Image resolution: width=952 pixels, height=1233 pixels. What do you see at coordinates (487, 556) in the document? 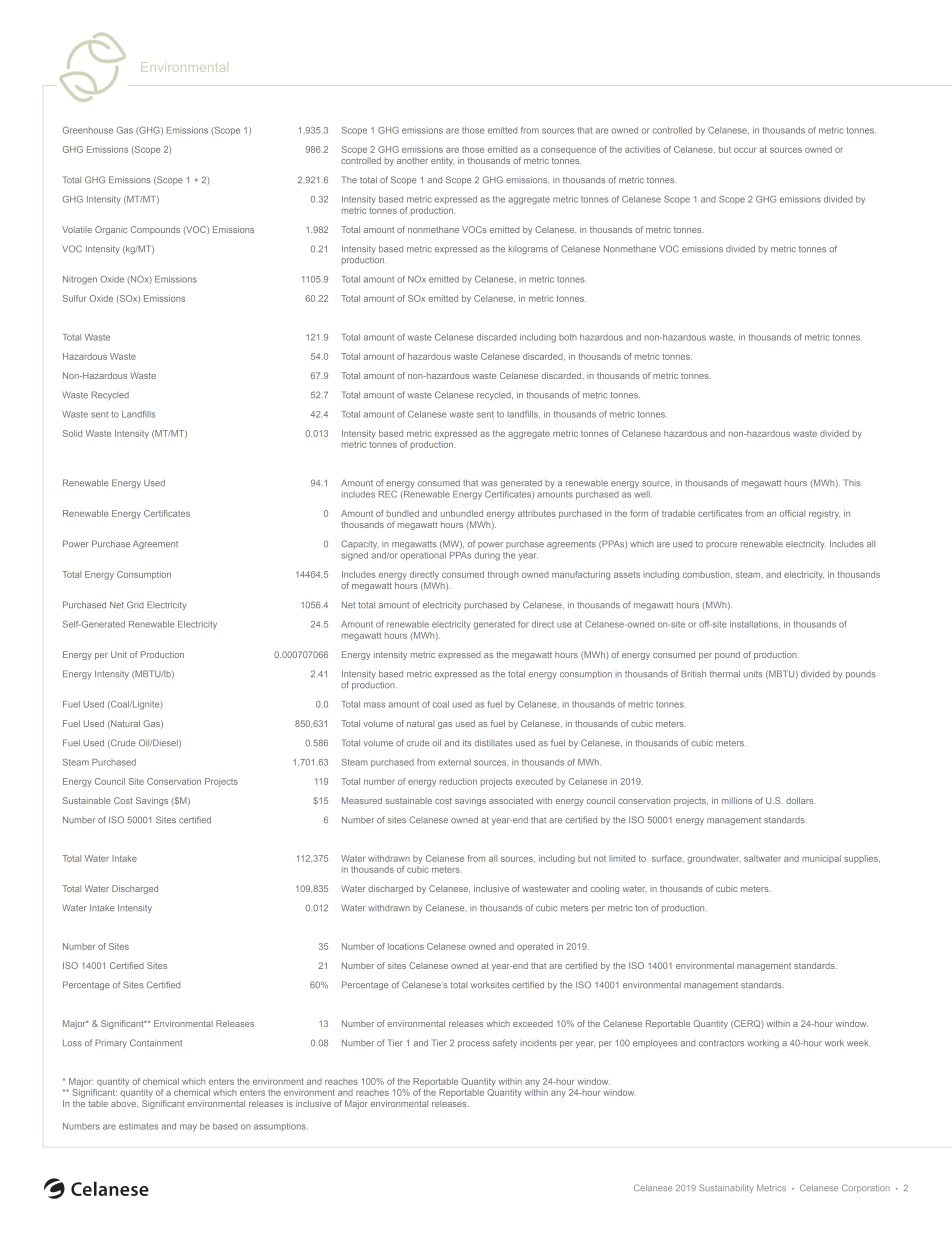
I see `during` at bounding box center [487, 556].
